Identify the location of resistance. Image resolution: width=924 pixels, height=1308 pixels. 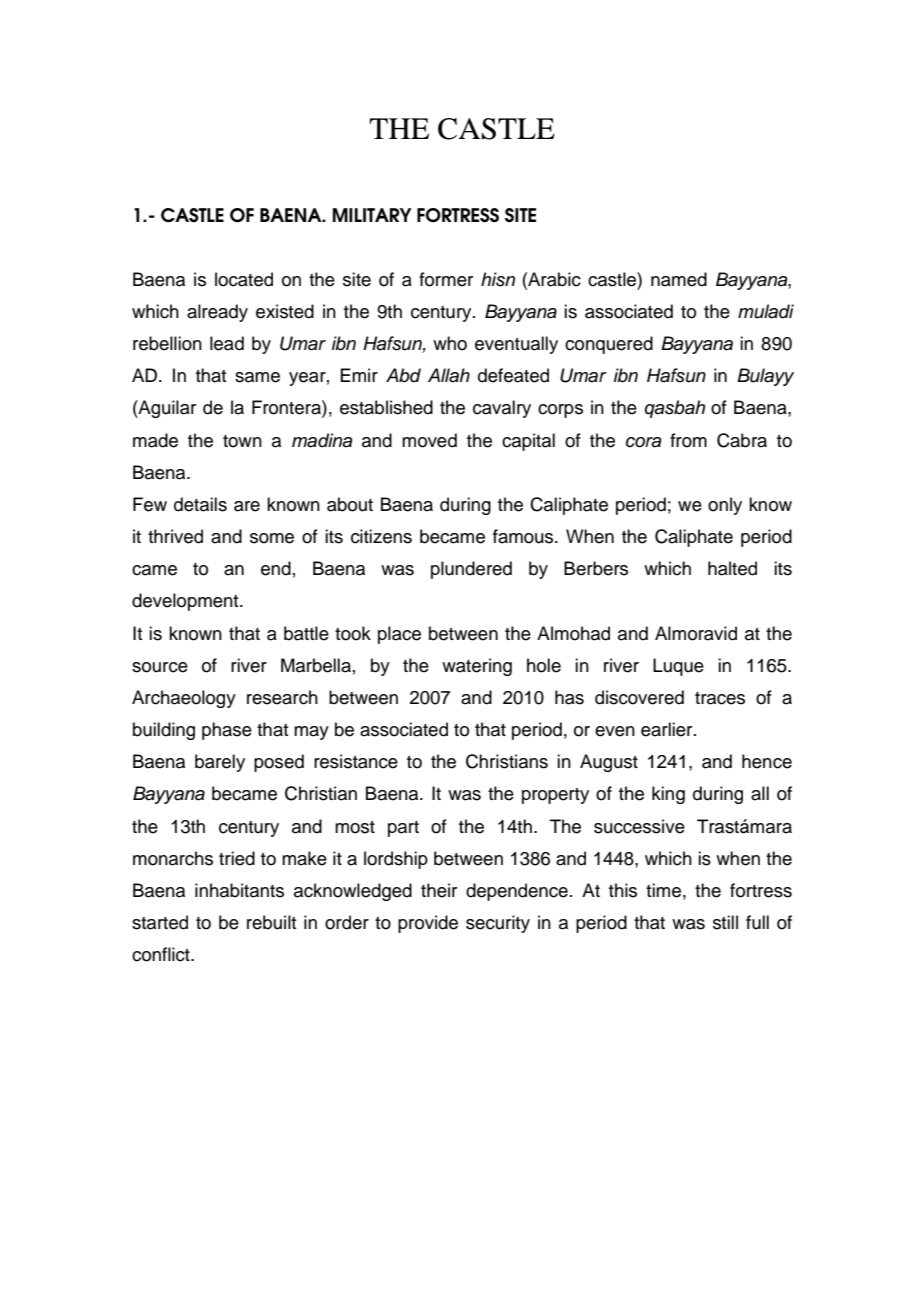
(356, 761).
